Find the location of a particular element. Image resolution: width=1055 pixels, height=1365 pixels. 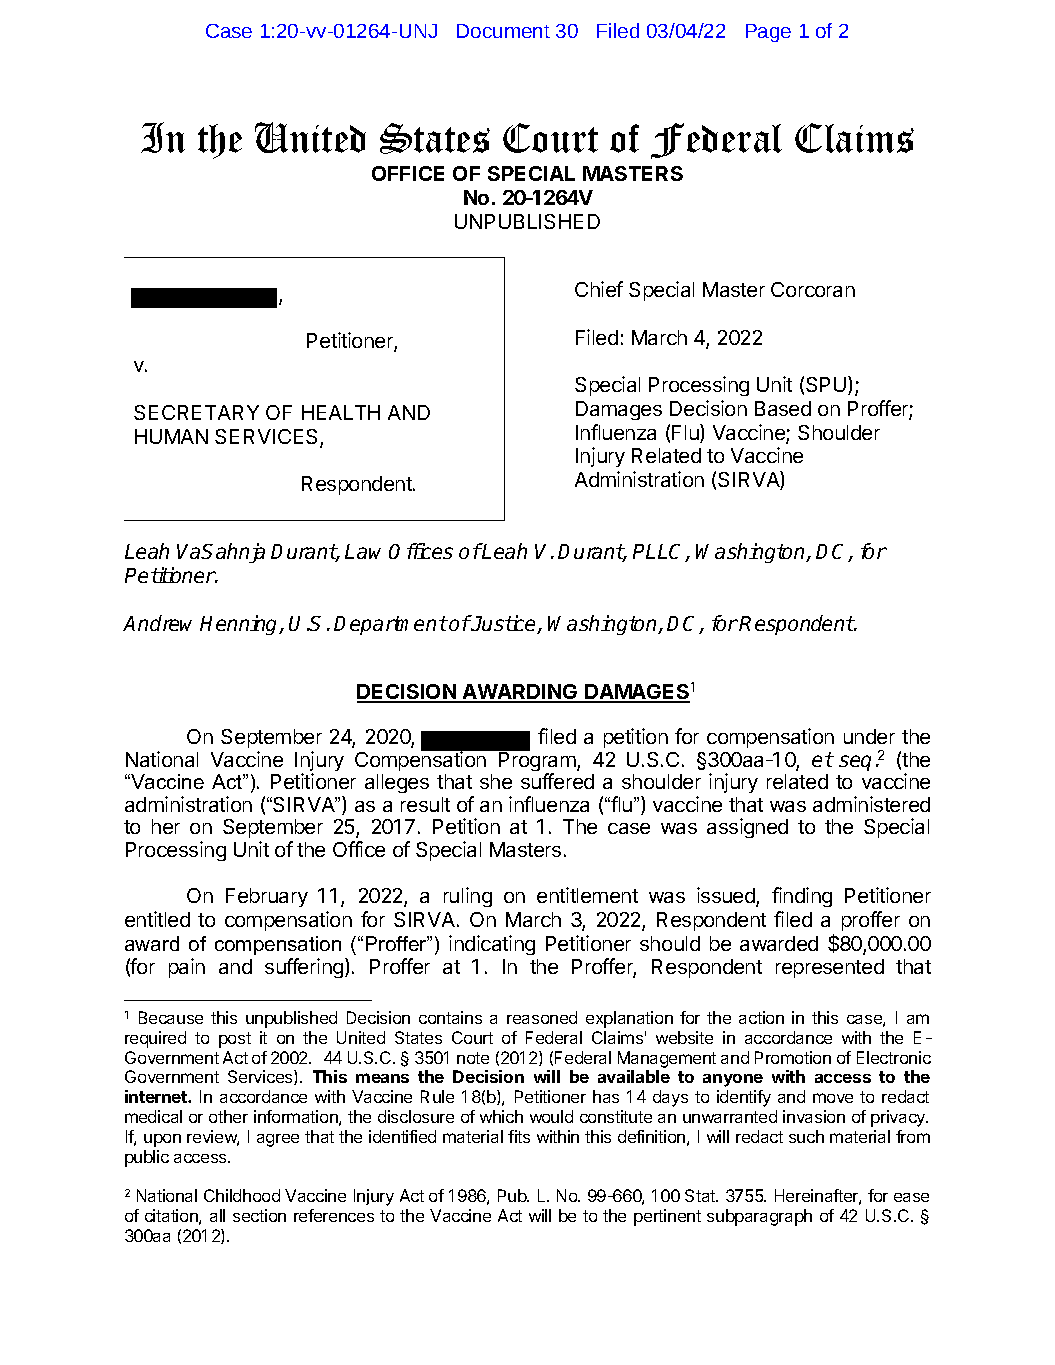

Document is located at coordinates (503, 31).
